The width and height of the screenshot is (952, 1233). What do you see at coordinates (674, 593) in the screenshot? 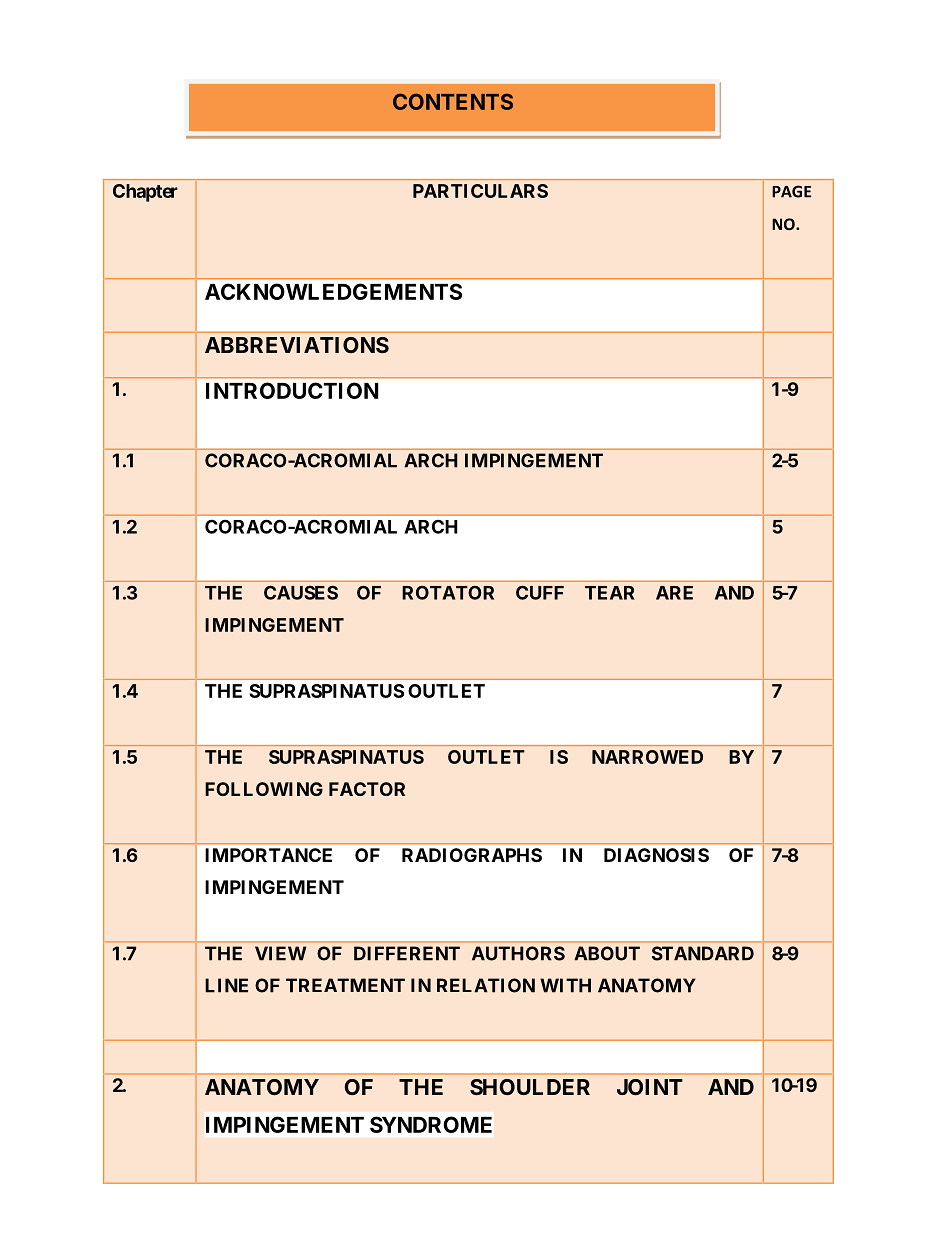
I see `ARE` at bounding box center [674, 593].
